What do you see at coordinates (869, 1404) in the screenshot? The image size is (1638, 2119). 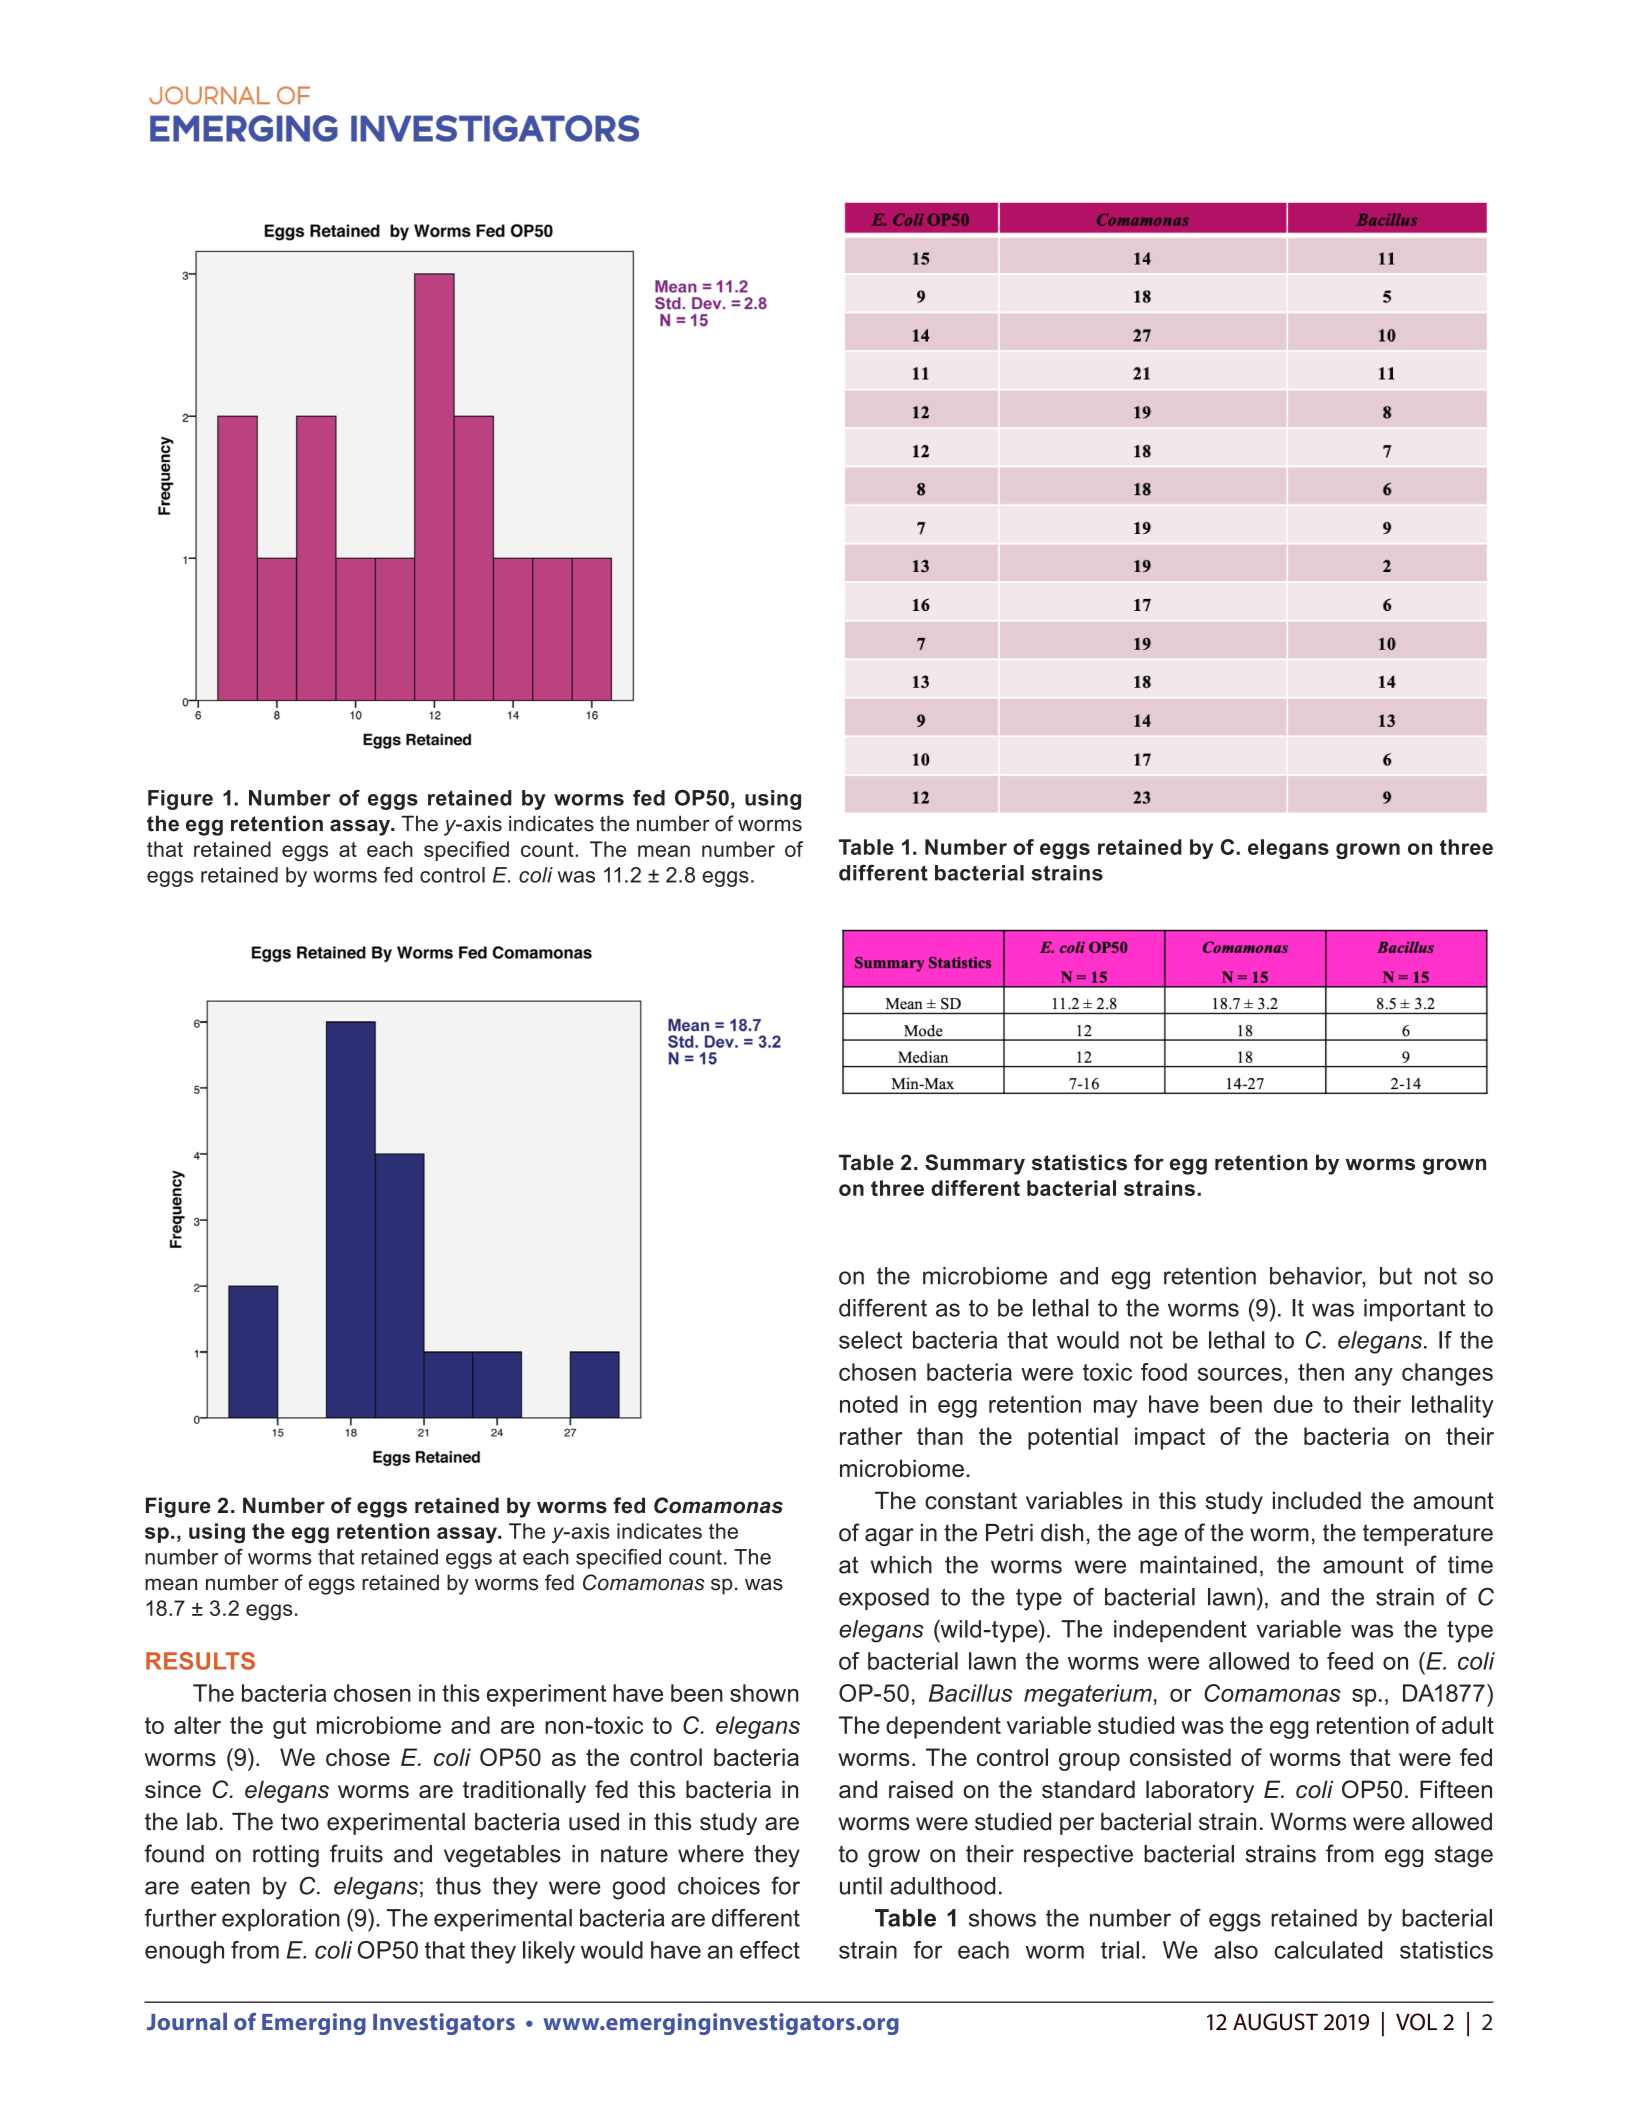 I see `noted` at bounding box center [869, 1404].
